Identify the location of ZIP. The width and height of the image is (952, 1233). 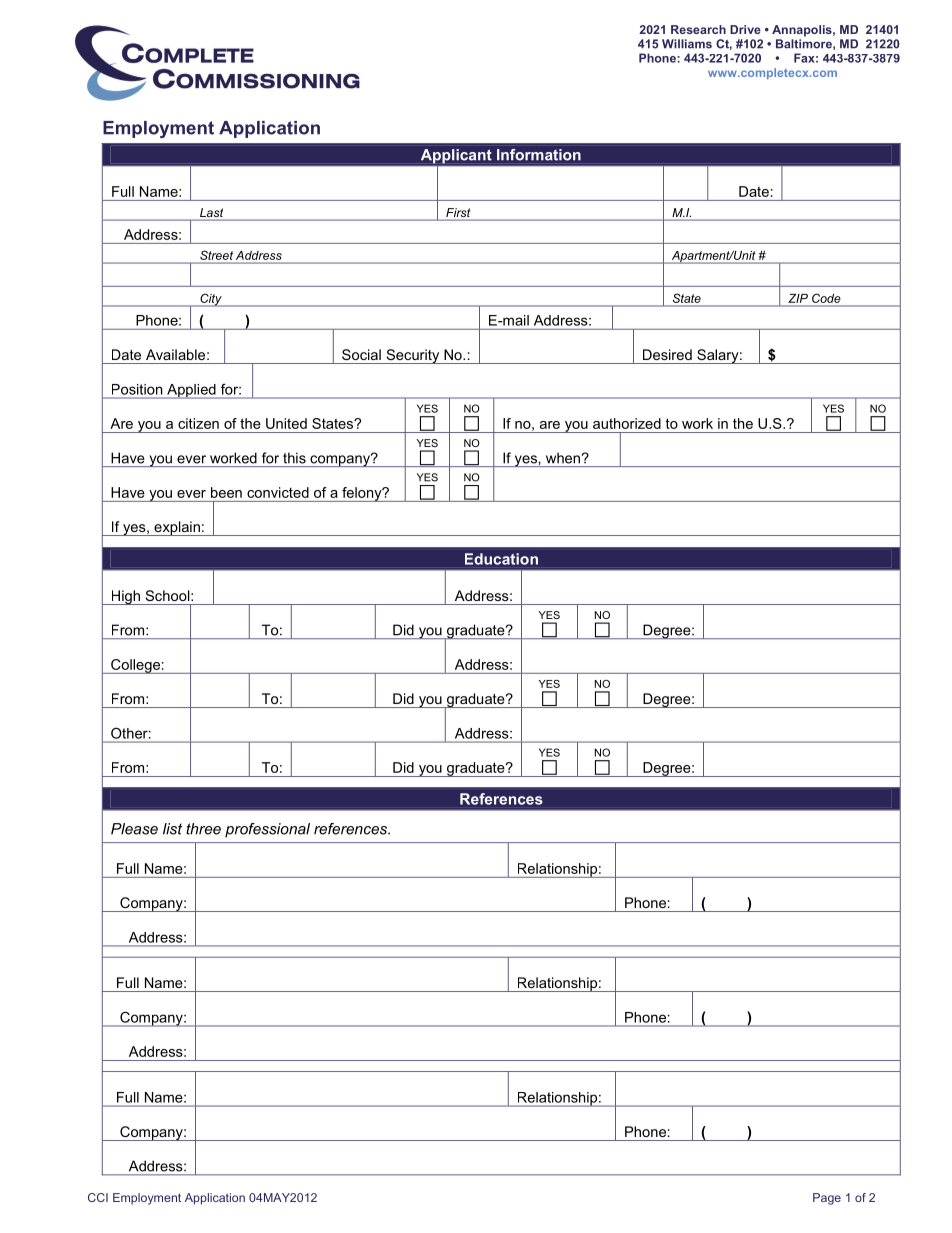
(798, 298).
